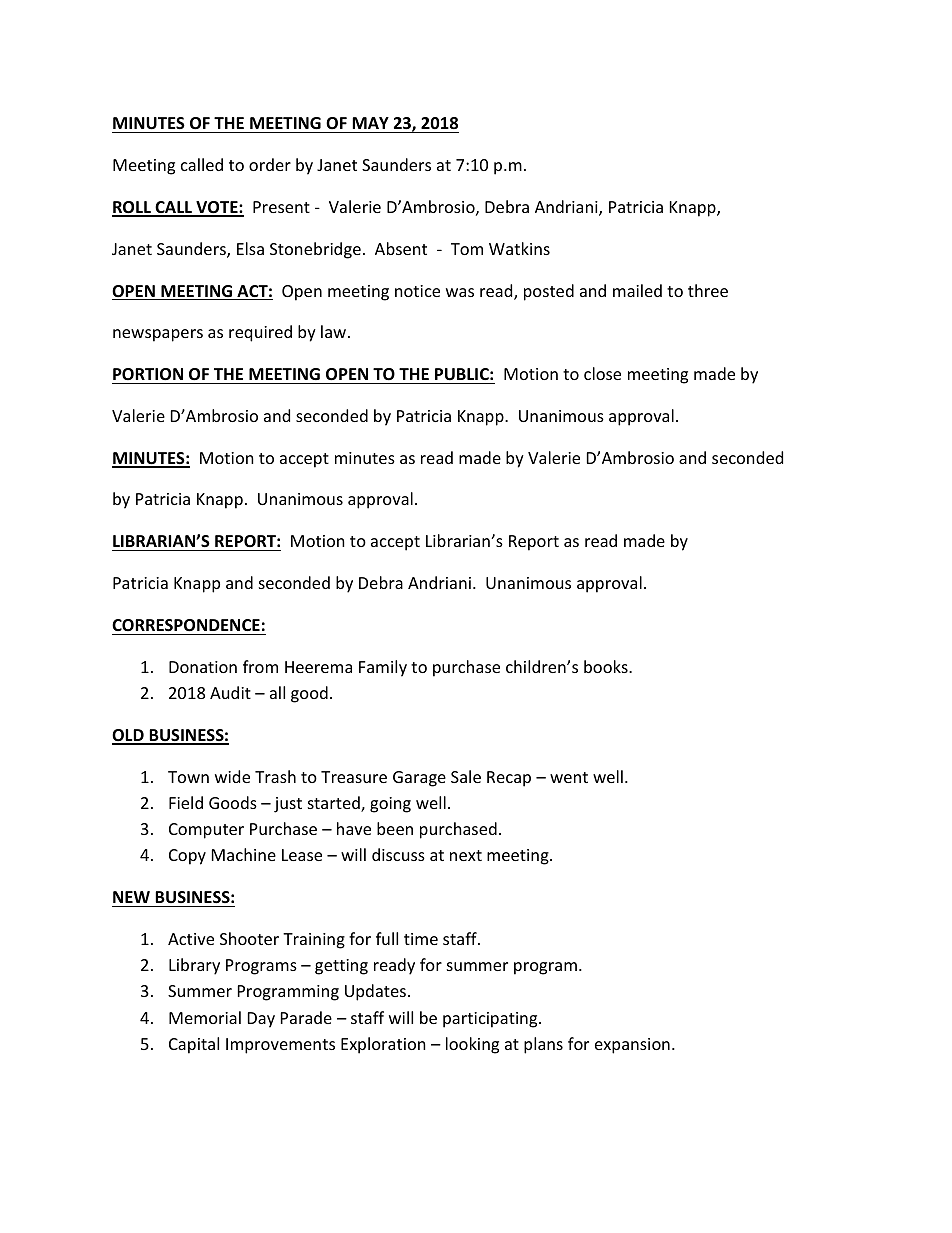 The width and height of the page is (952, 1233). I want to click on Memorial, so click(205, 1017).
